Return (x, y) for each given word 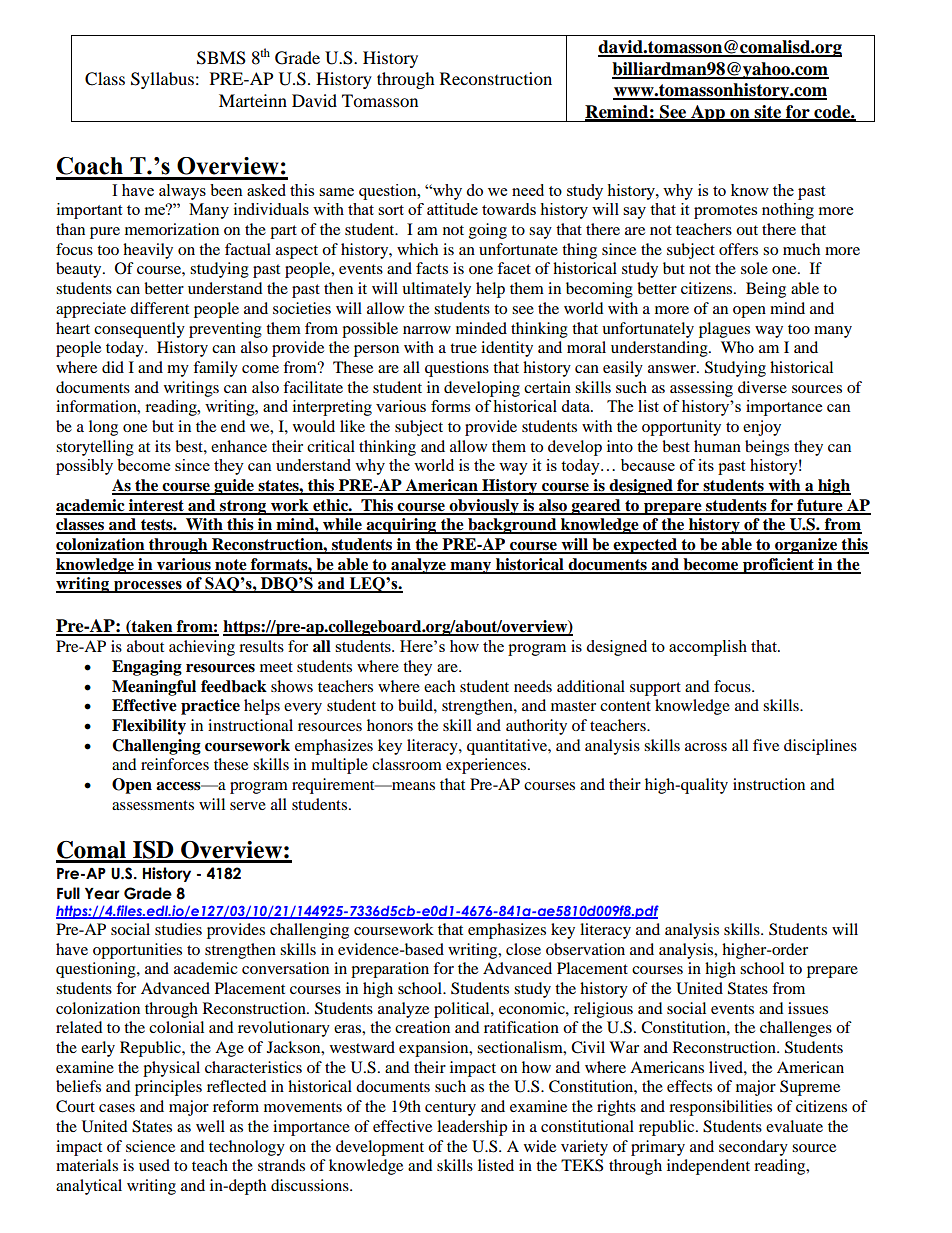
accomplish (708, 648)
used (154, 1165)
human (717, 446)
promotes (725, 212)
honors (390, 725)
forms (450, 406)
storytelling (95, 448)
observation (585, 949)
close (523, 949)
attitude (452, 209)
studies (178, 929)
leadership (472, 1128)
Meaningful (154, 688)
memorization (172, 229)
